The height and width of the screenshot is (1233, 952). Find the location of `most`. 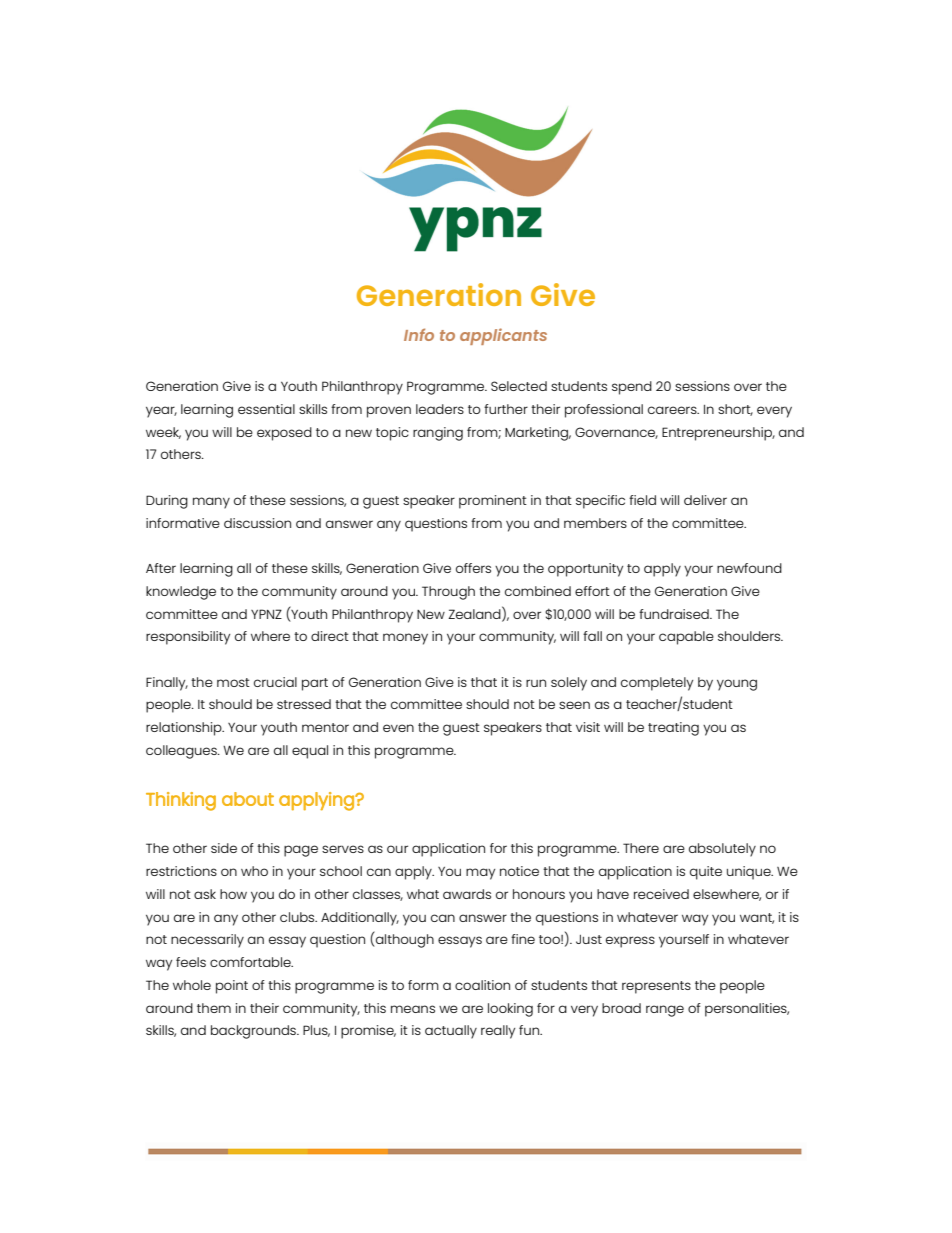

most is located at coordinates (233, 682).
